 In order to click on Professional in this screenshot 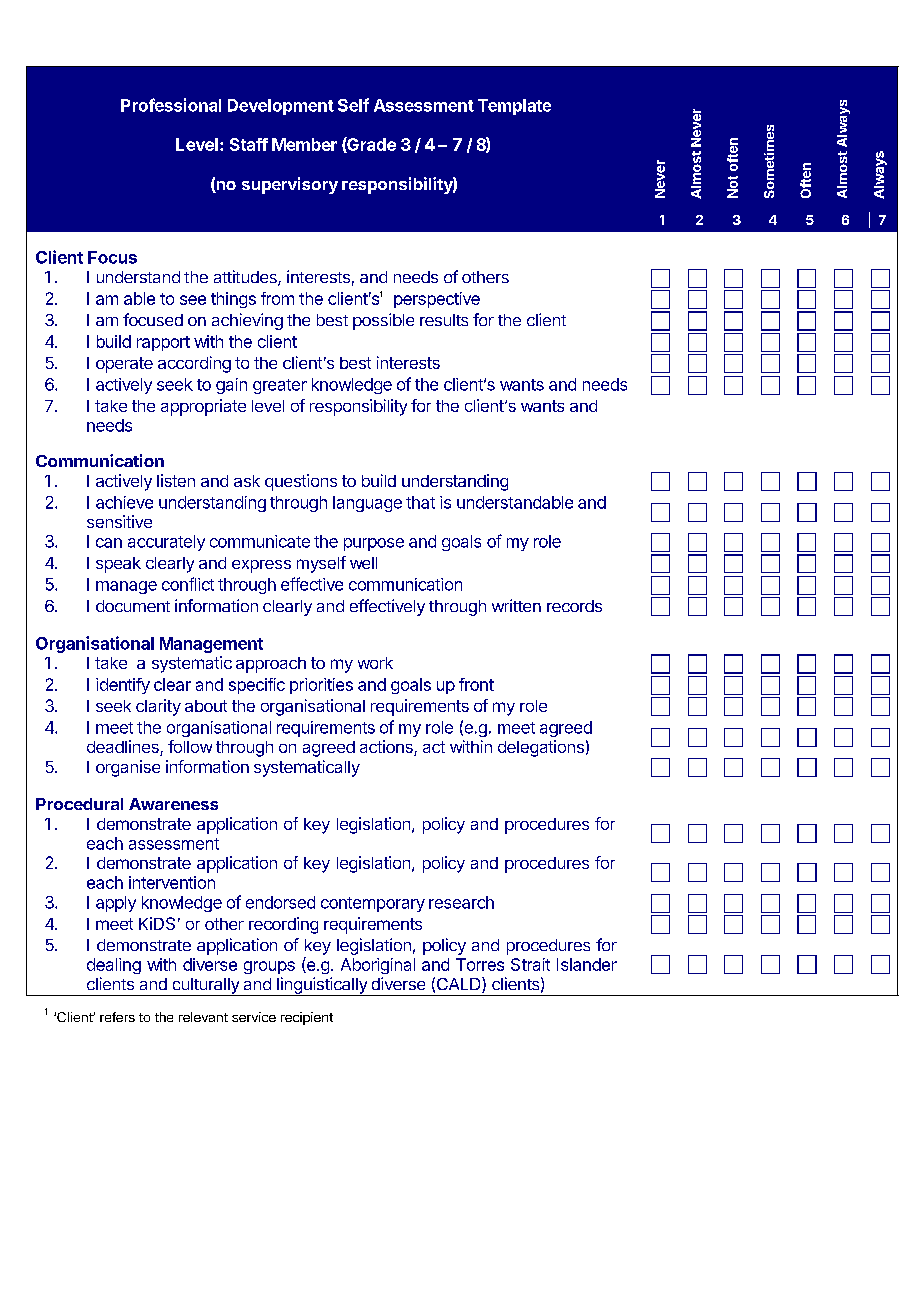, I will do `click(171, 105)`.
